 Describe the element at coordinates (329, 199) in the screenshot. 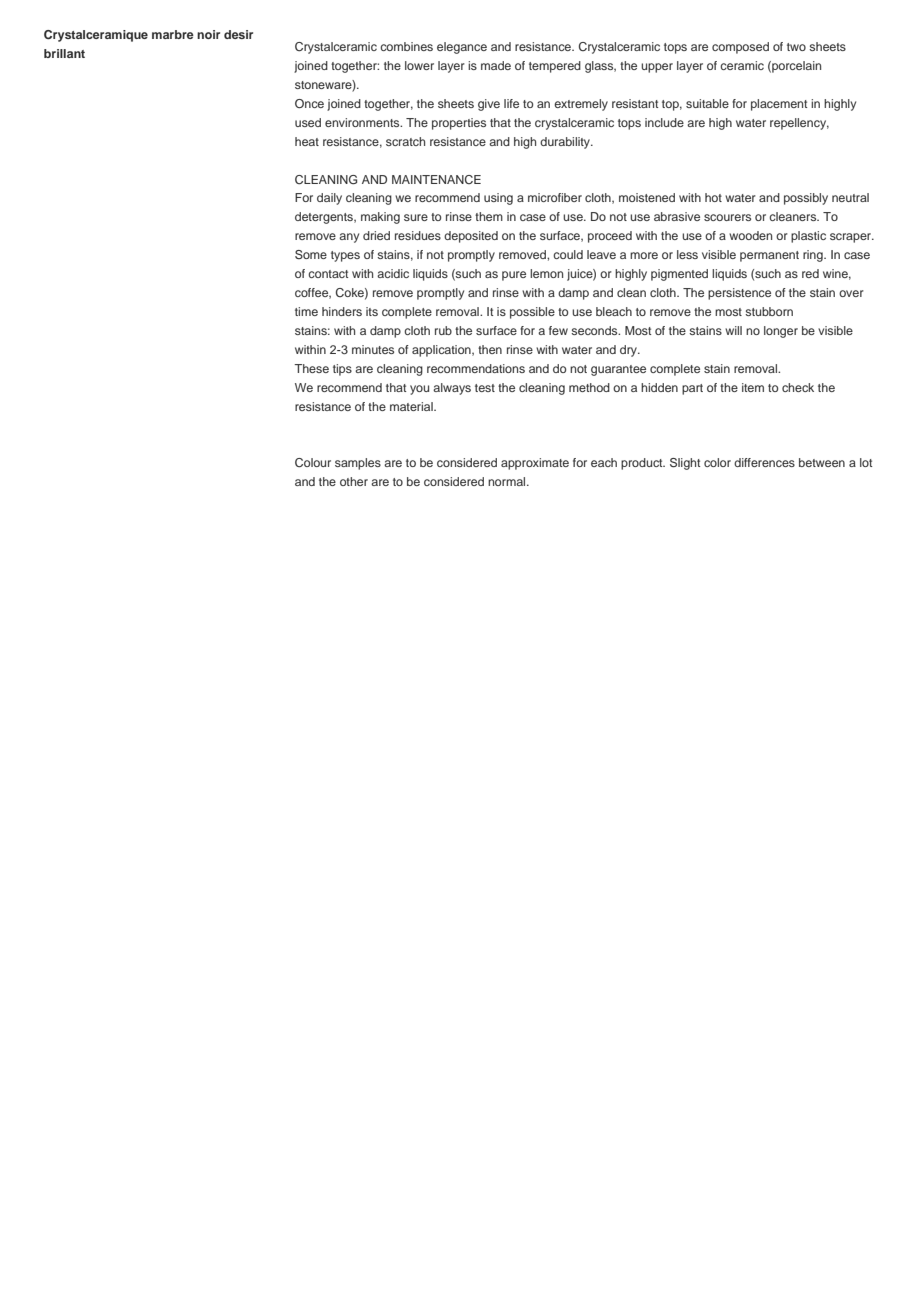

I see `daily` at that location.
